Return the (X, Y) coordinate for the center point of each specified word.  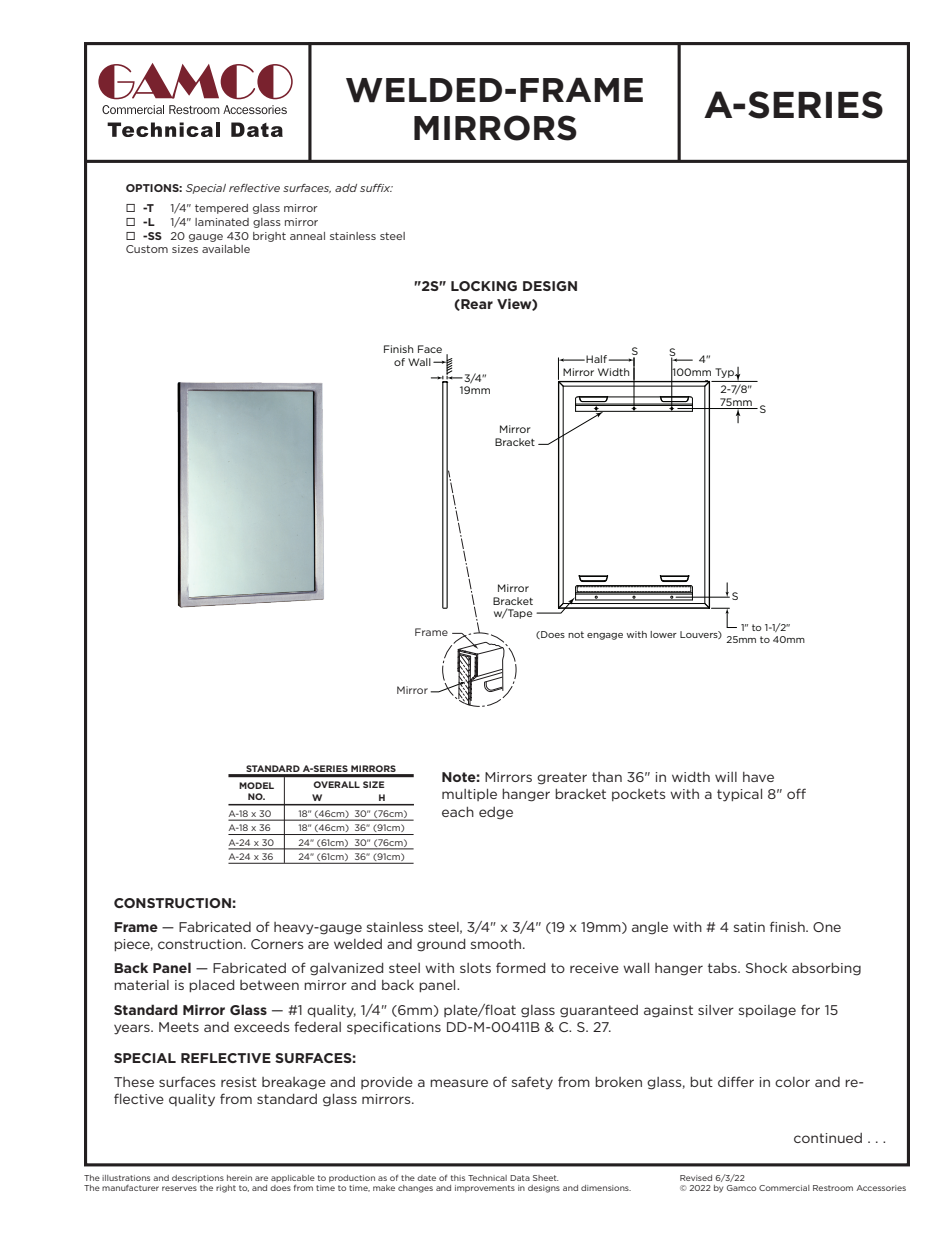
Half (596, 359)
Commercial (784, 1188)
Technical (487, 1178)
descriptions (198, 1179)
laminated (222, 222)
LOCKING (484, 286)
